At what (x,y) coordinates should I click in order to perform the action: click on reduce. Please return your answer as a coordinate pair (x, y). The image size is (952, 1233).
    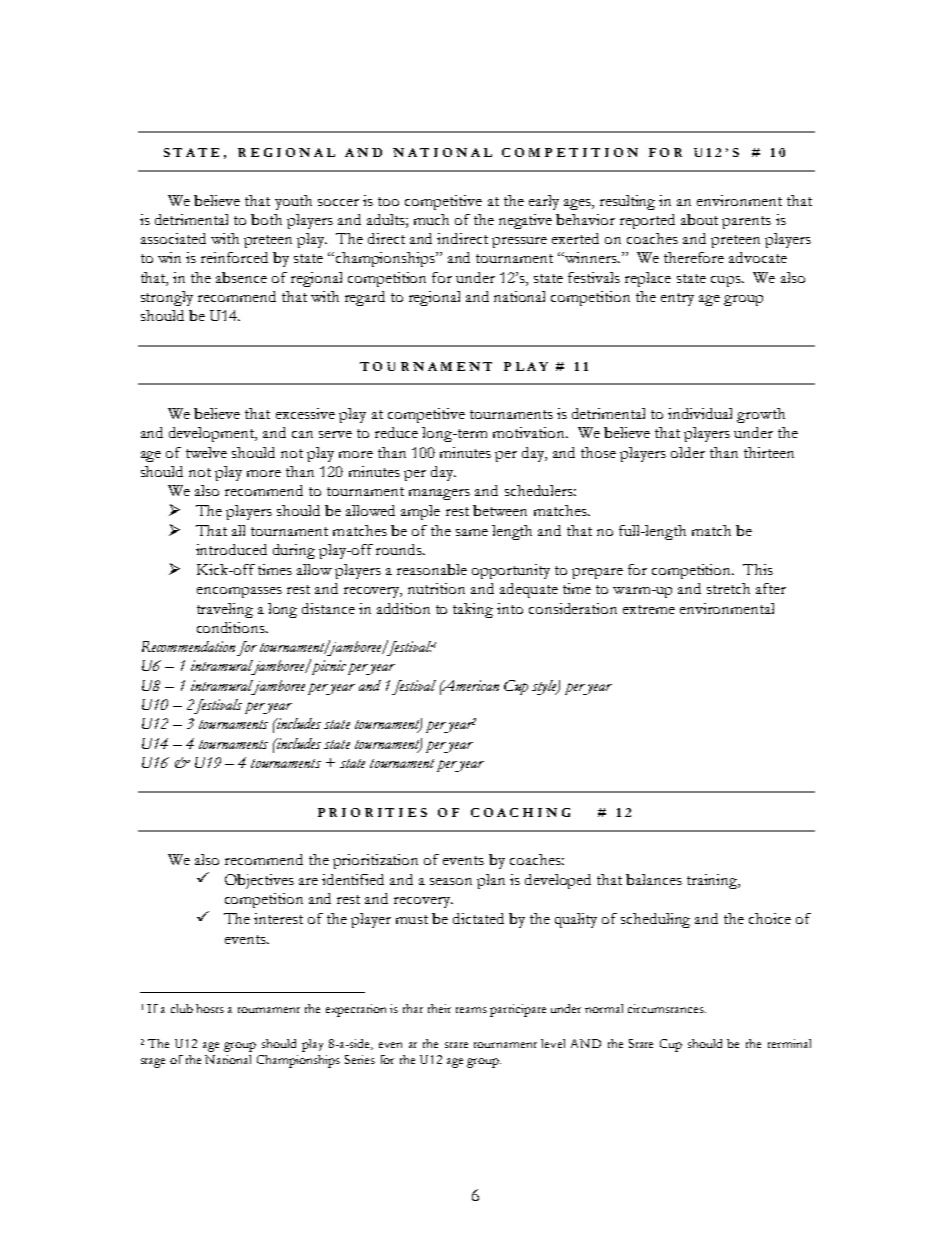
    Looking at the image, I should click on (396, 432).
